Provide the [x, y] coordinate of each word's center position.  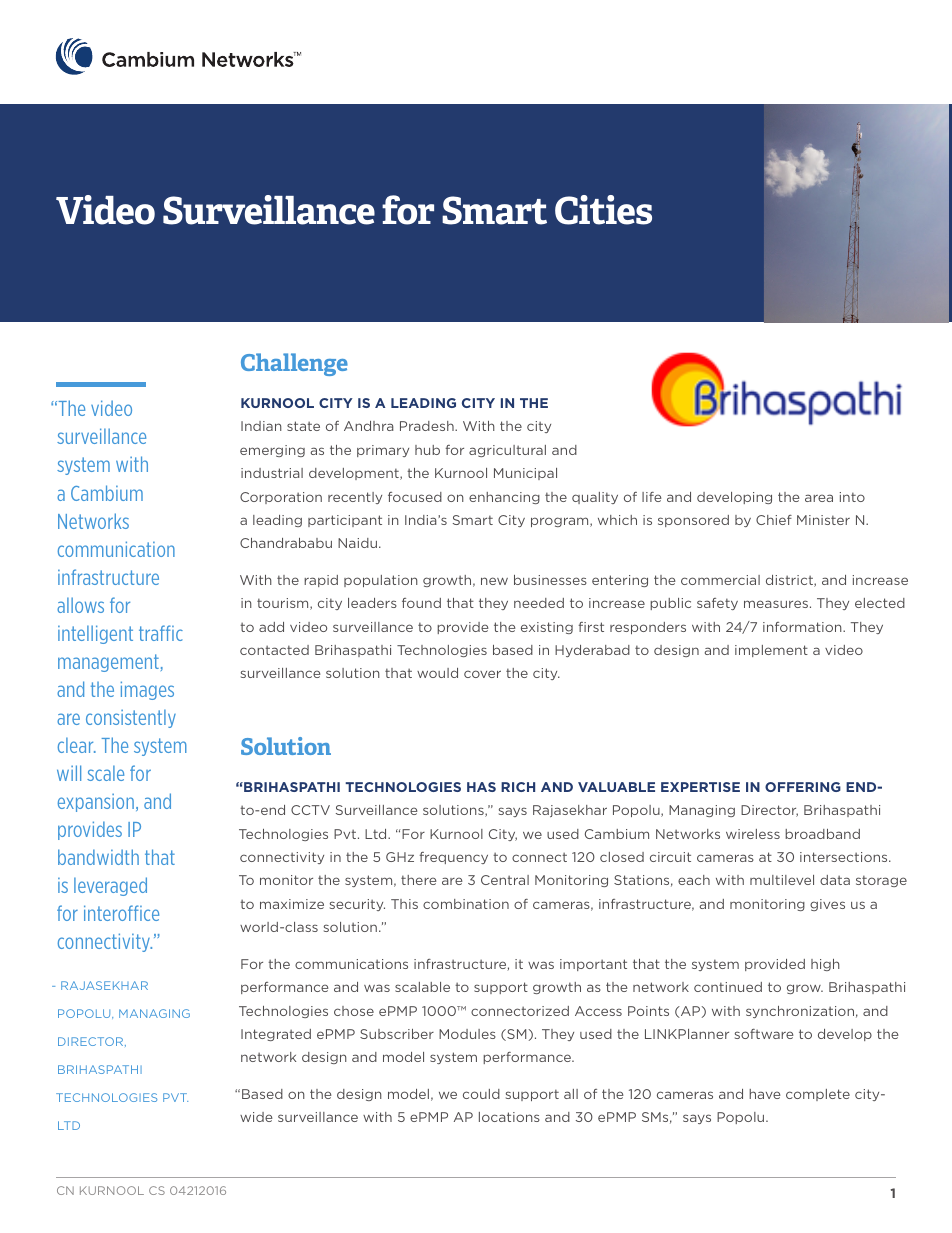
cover [482, 674]
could [481, 1094]
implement [771, 651]
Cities [603, 210]
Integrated [276, 1035]
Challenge [294, 364]
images [147, 690]
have [765, 1094]
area [819, 498]
